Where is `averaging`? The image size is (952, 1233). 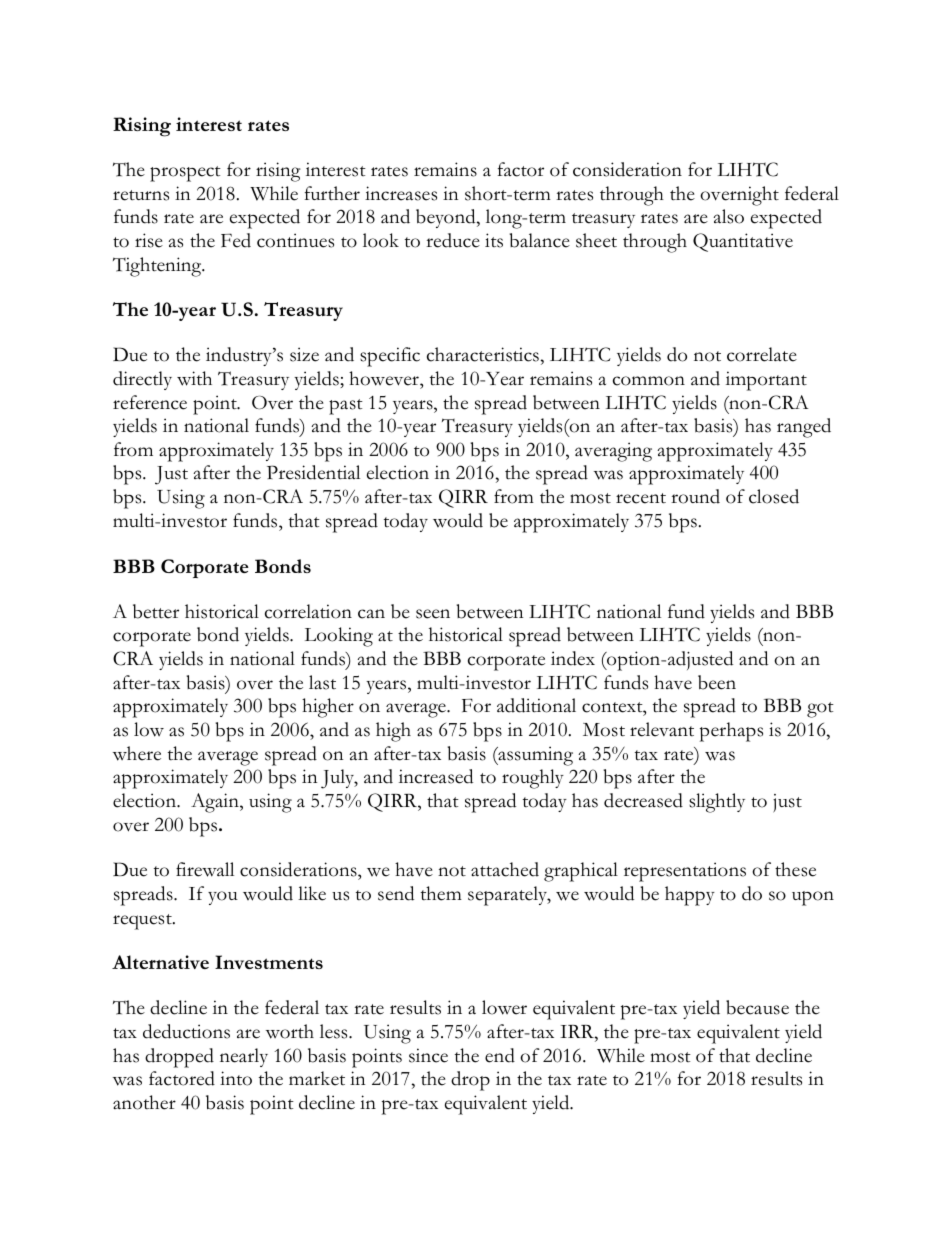 averaging is located at coordinates (613, 452).
